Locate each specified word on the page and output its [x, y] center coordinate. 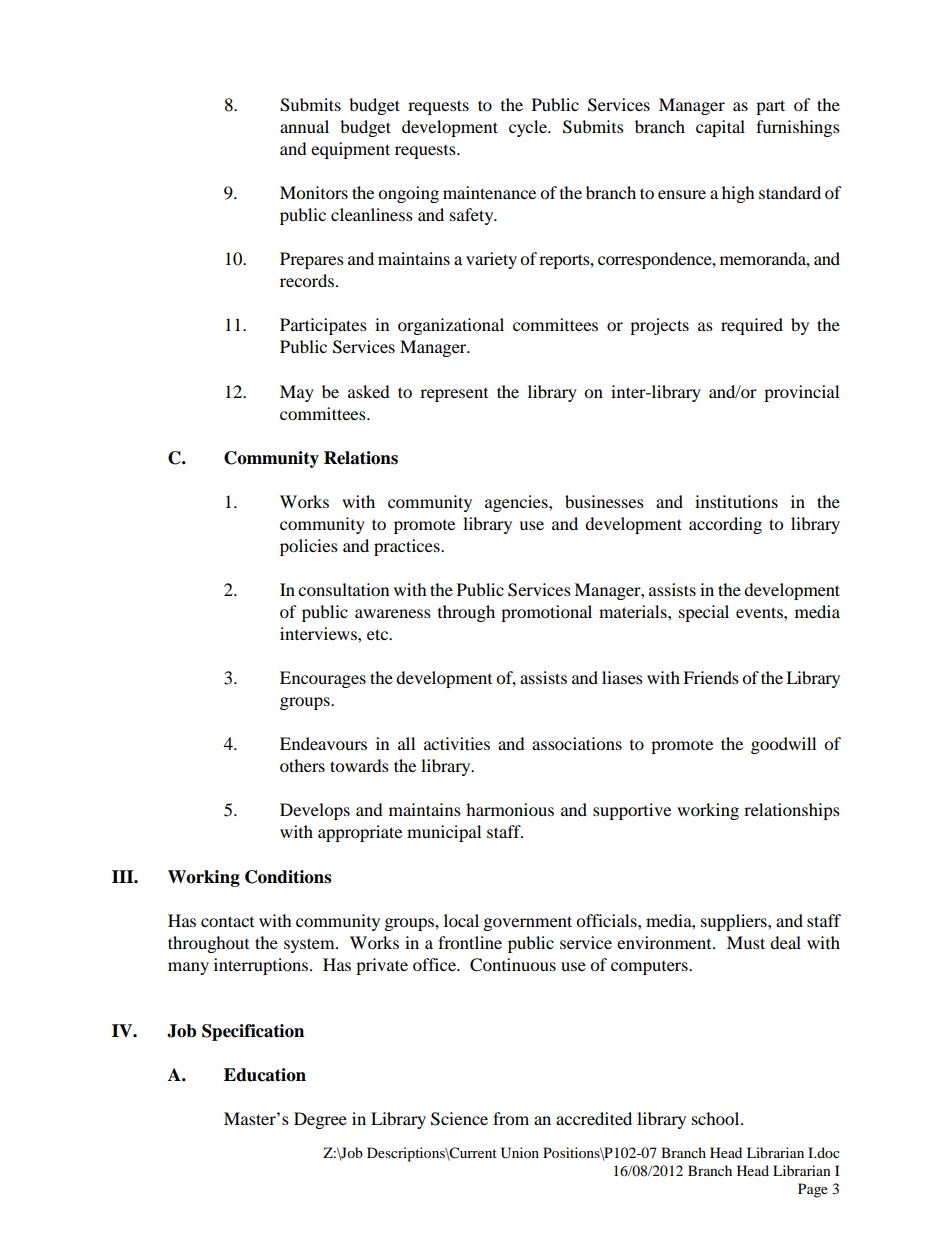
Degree [320, 1120]
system [310, 945]
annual [304, 126]
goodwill [783, 745]
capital [720, 128]
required [752, 326]
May [297, 393]
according [725, 525]
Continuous [513, 965]
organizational [451, 326]
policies [309, 547]
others [302, 765]
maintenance [489, 192]
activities [457, 743]
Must [746, 942]
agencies [517, 503]
